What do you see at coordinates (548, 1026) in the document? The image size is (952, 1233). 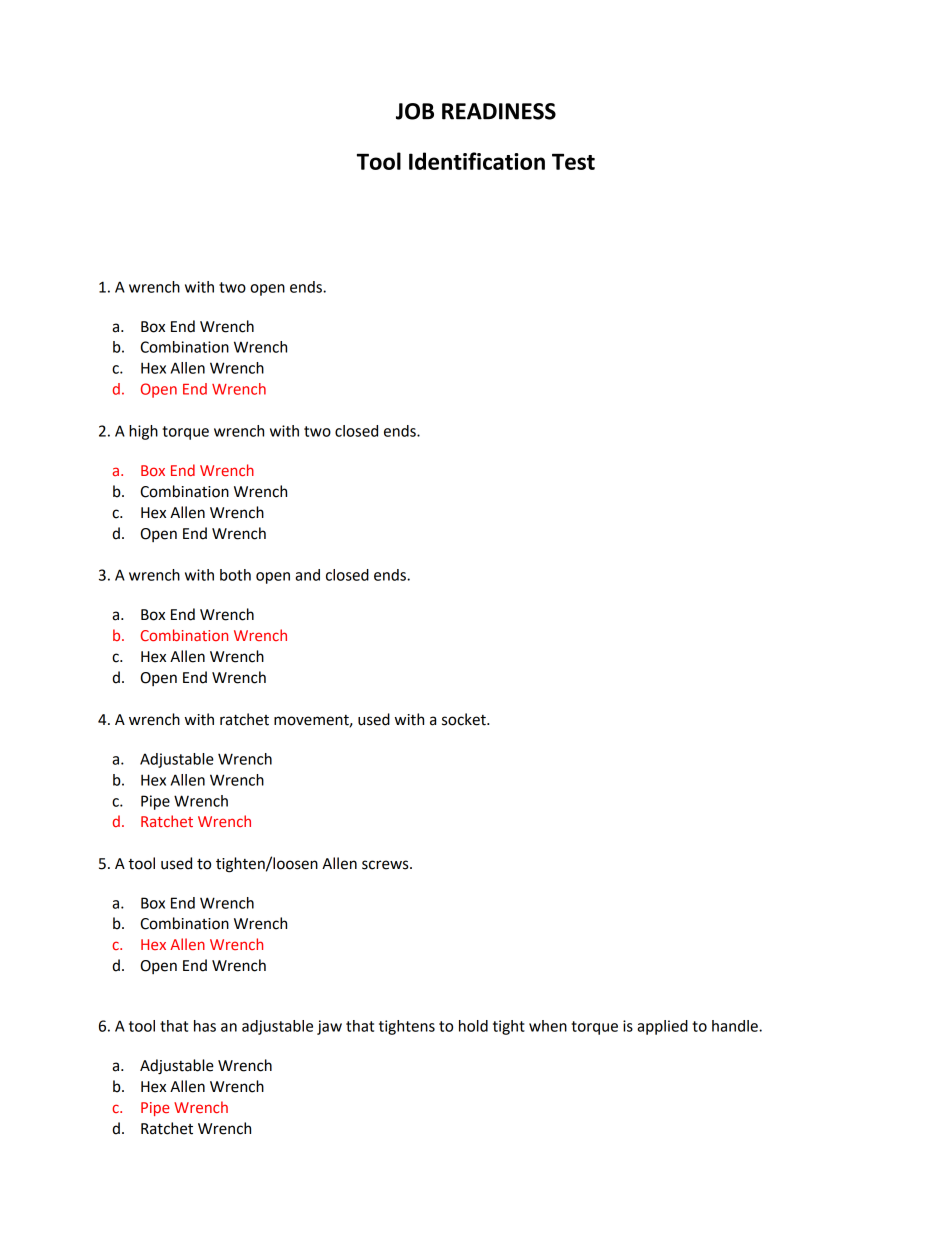 I see `when` at bounding box center [548, 1026].
